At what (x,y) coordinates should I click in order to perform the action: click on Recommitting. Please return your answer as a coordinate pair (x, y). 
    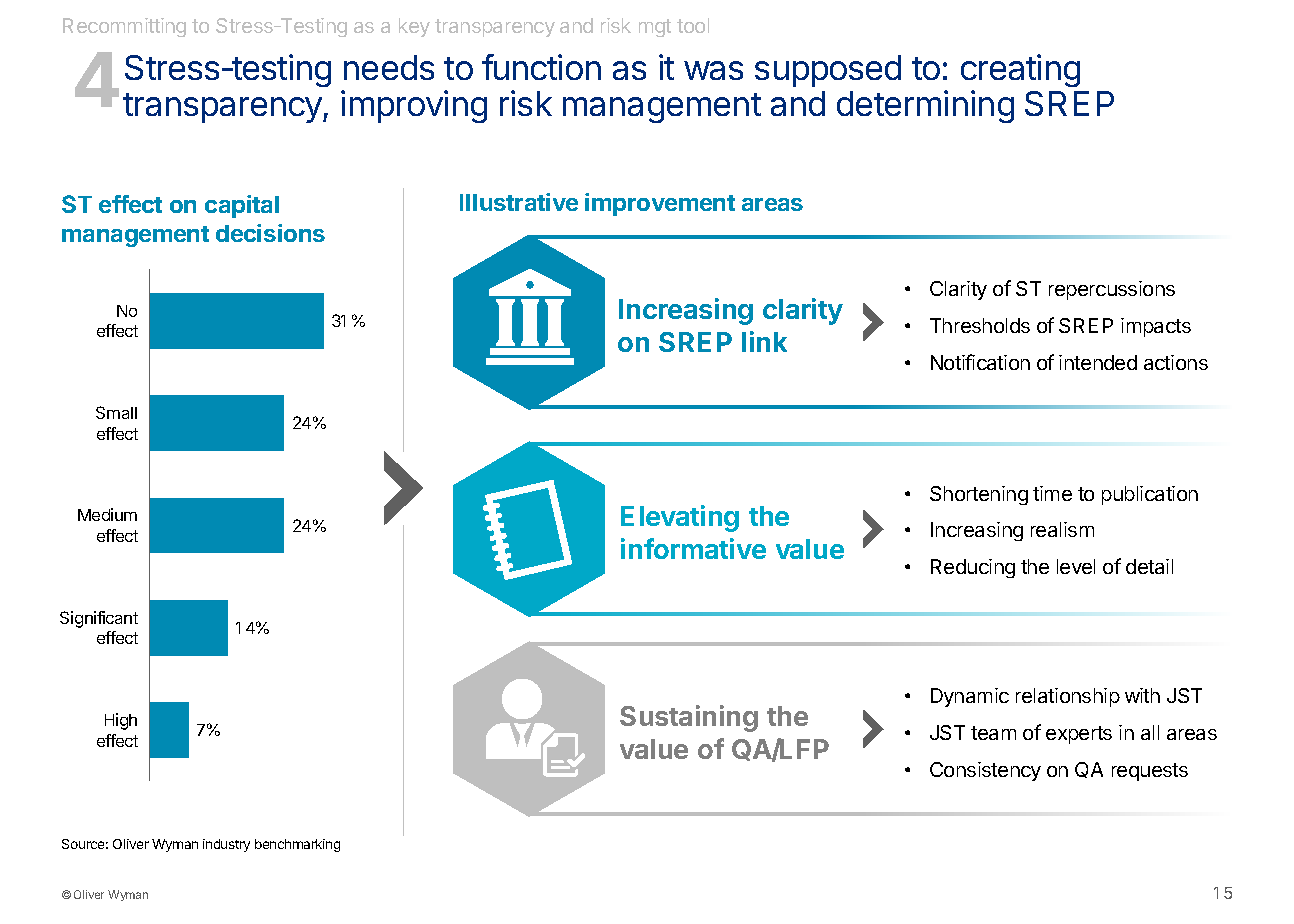
    Looking at the image, I should click on (124, 27).
